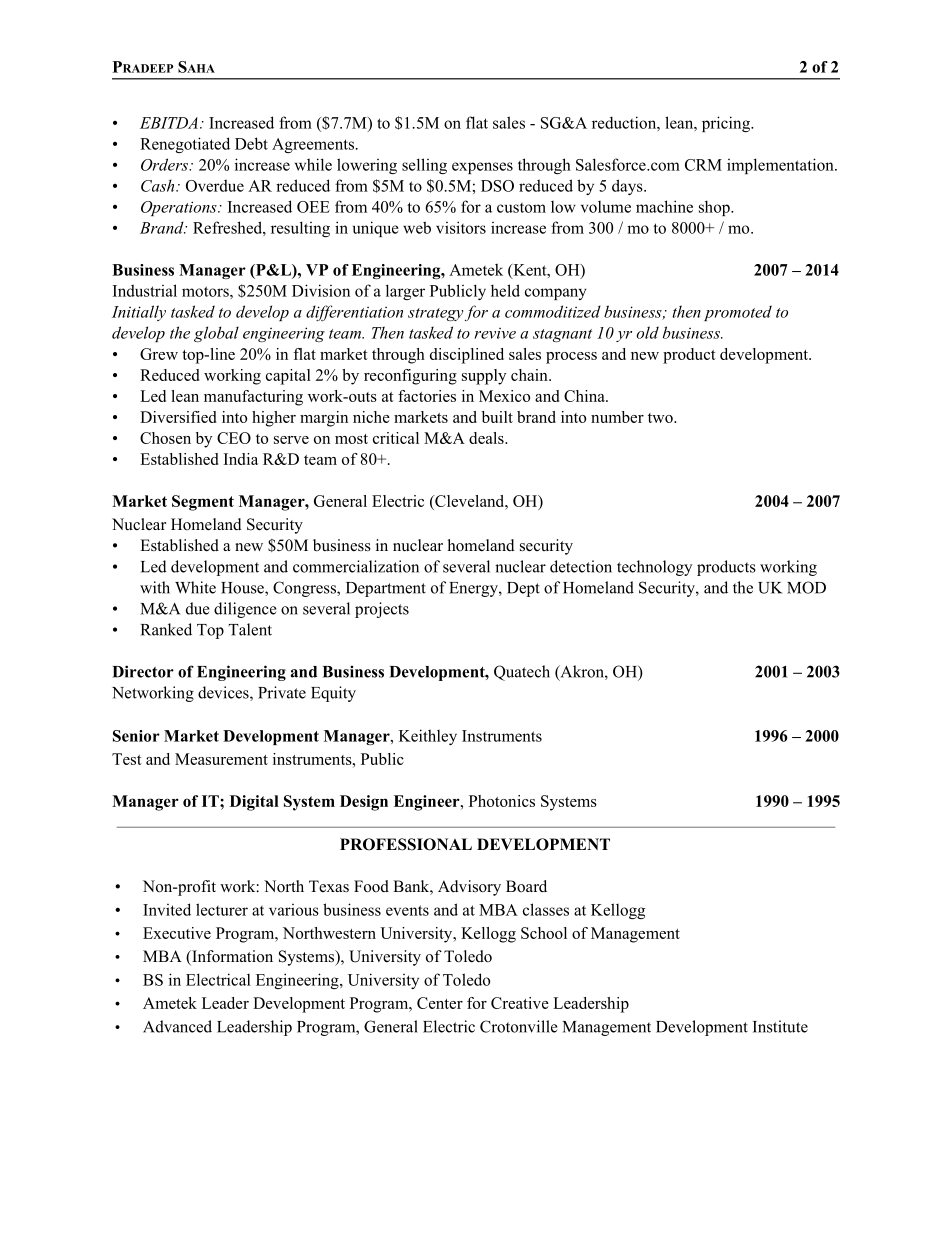 This screenshot has width=952, height=1233. I want to click on Center, so click(440, 1003).
